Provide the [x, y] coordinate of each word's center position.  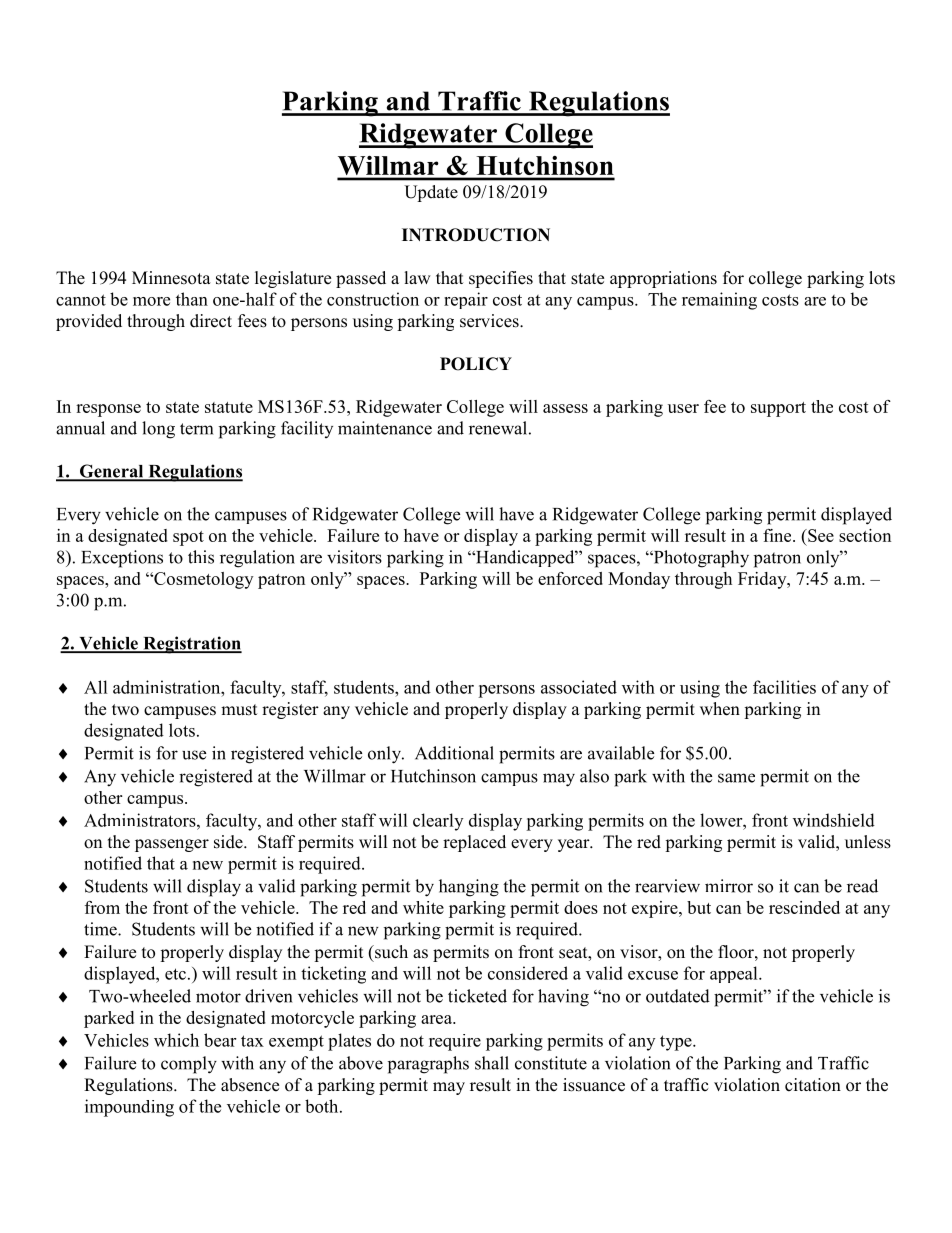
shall [492, 1063]
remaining [719, 301]
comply [189, 1065]
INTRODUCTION [476, 235]
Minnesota [171, 278]
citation [813, 1085]
